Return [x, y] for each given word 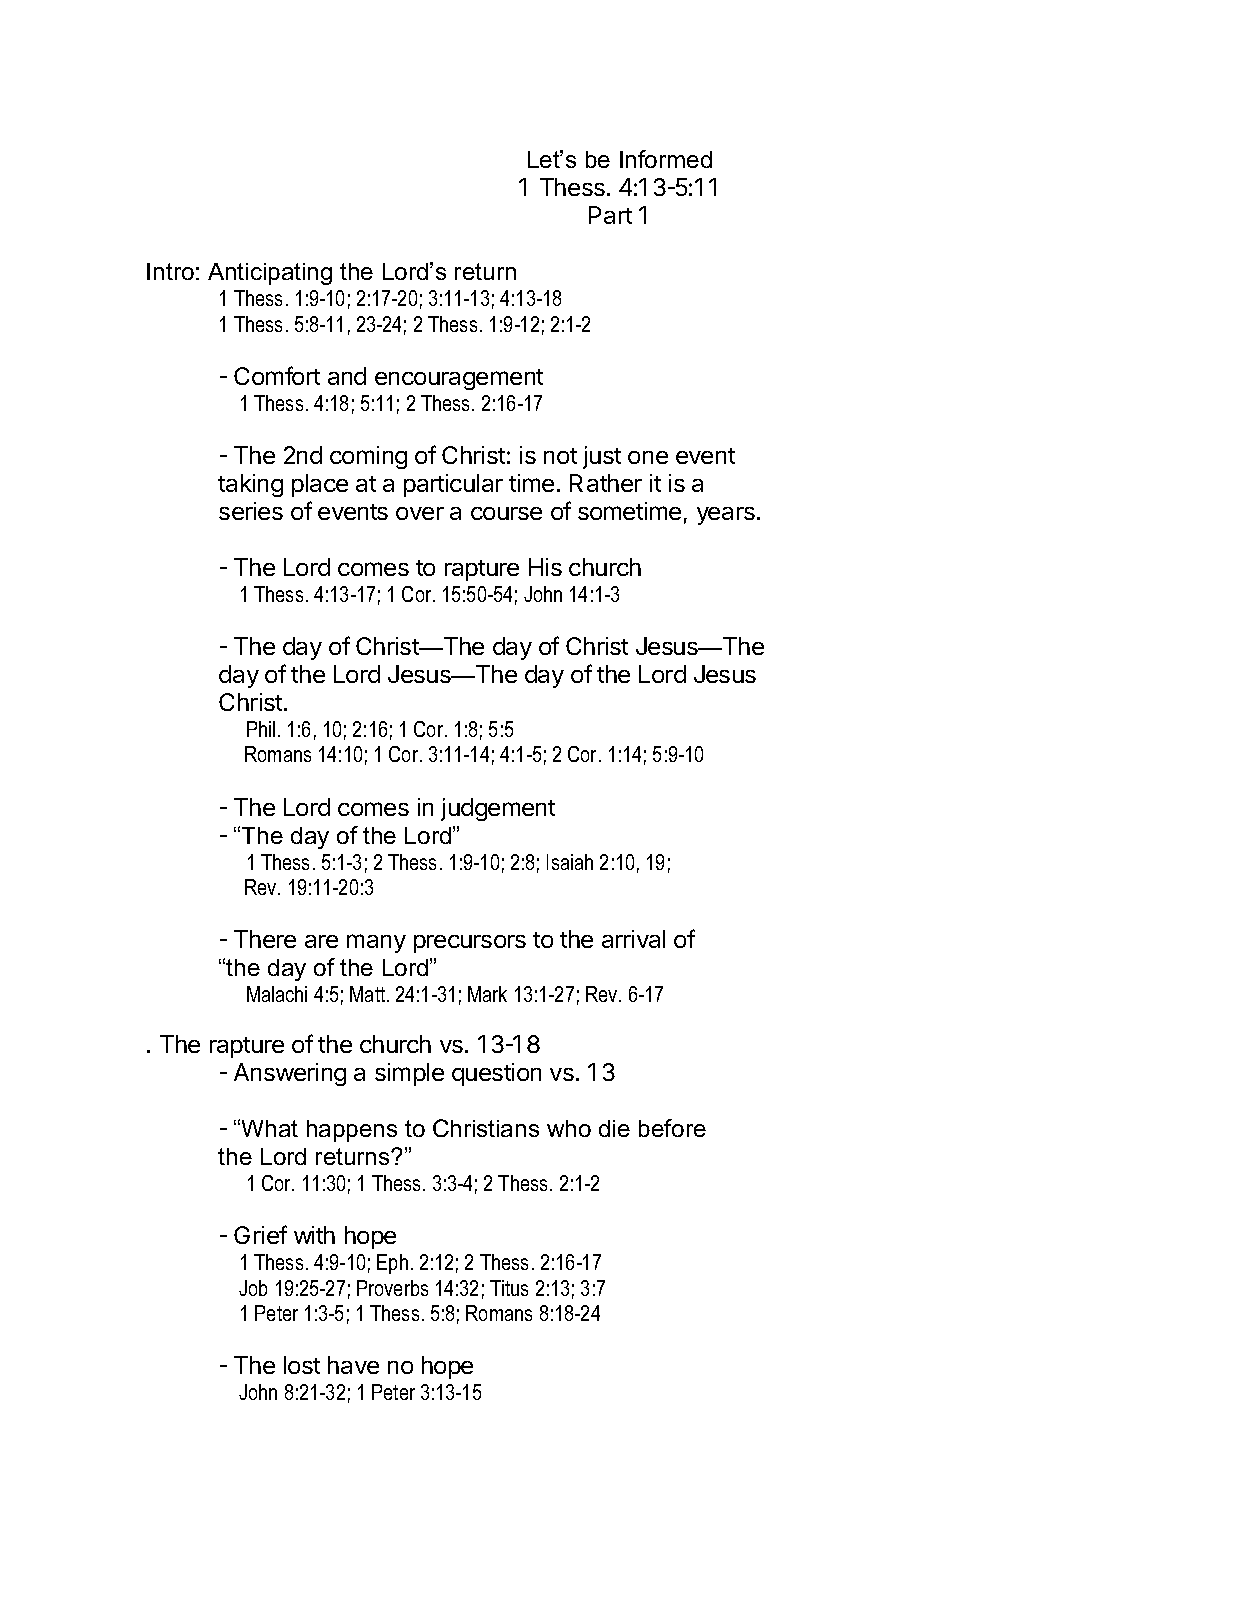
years [726, 516]
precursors [470, 944]
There [265, 939]
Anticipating [270, 274]
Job [253, 1288]
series [251, 511]
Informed [666, 159]
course [506, 513]
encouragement [459, 379]
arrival [633, 939]
